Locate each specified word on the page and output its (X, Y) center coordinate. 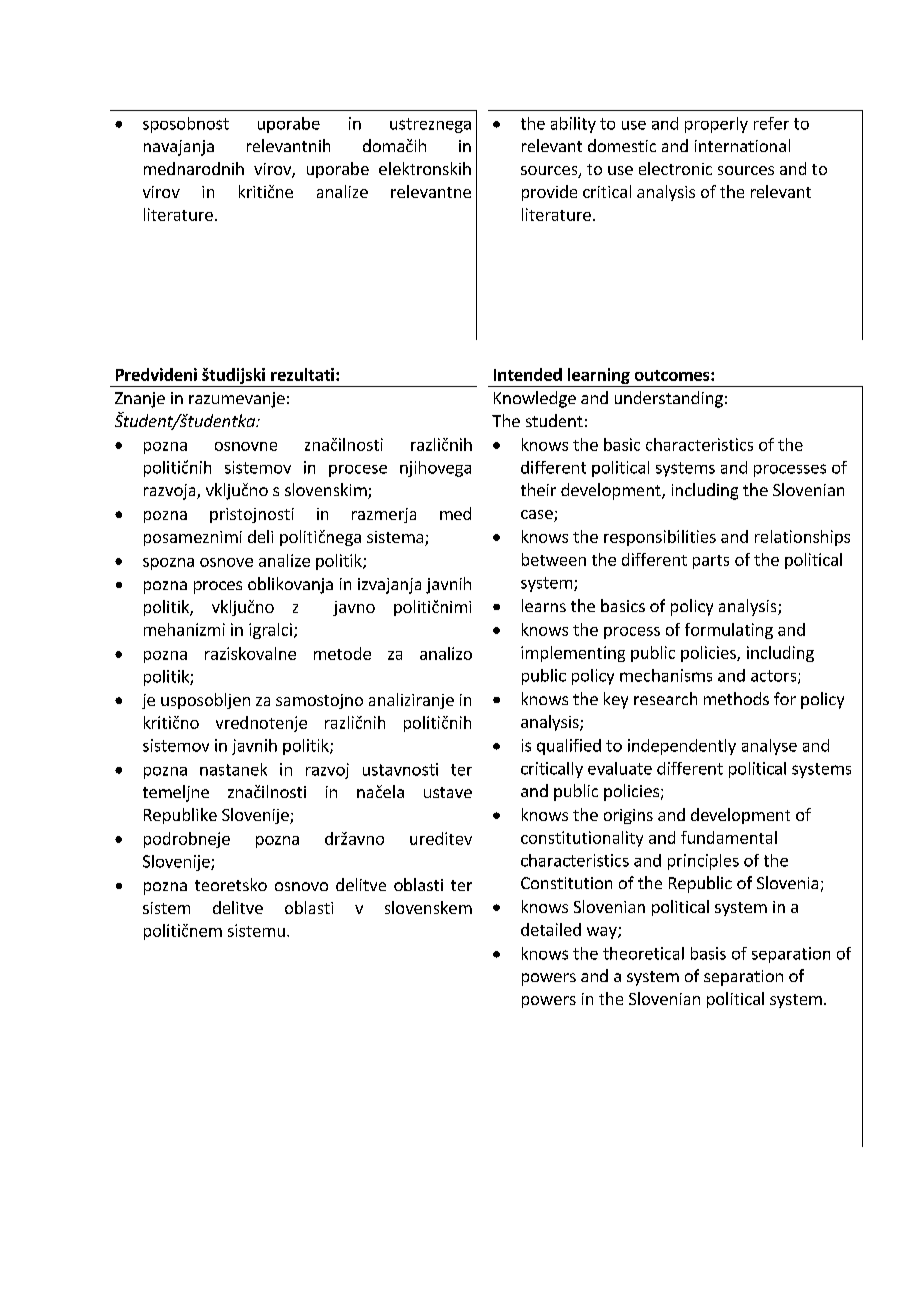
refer (771, 123)
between (554, 559)
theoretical (643, 953)
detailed (551, 929)
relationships (802, 538)
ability (573, 125)
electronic (675, 168)
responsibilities (660, 538)
